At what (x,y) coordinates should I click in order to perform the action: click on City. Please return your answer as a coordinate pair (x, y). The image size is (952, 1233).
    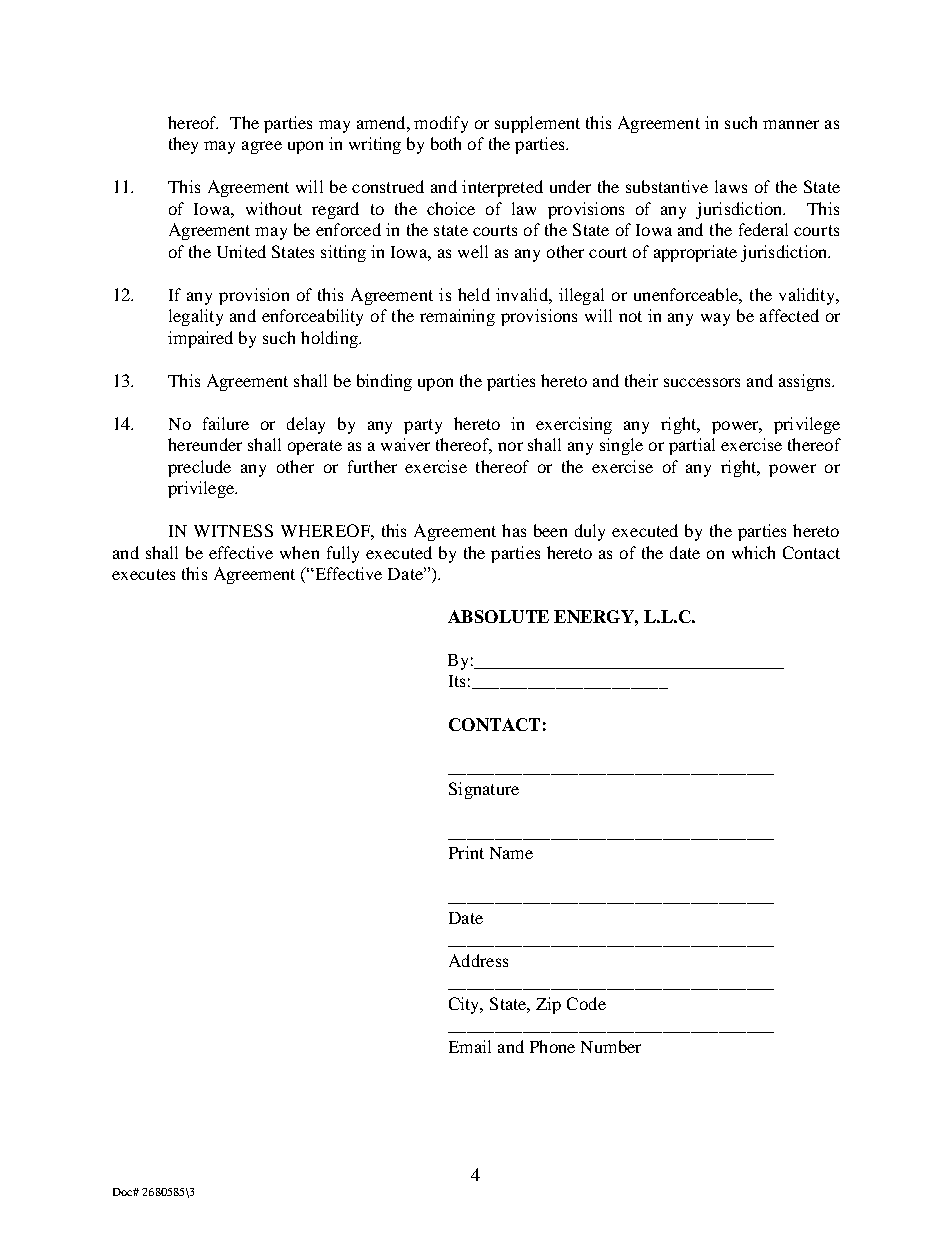
    Looking at the image, I should click on (465, 1005).
